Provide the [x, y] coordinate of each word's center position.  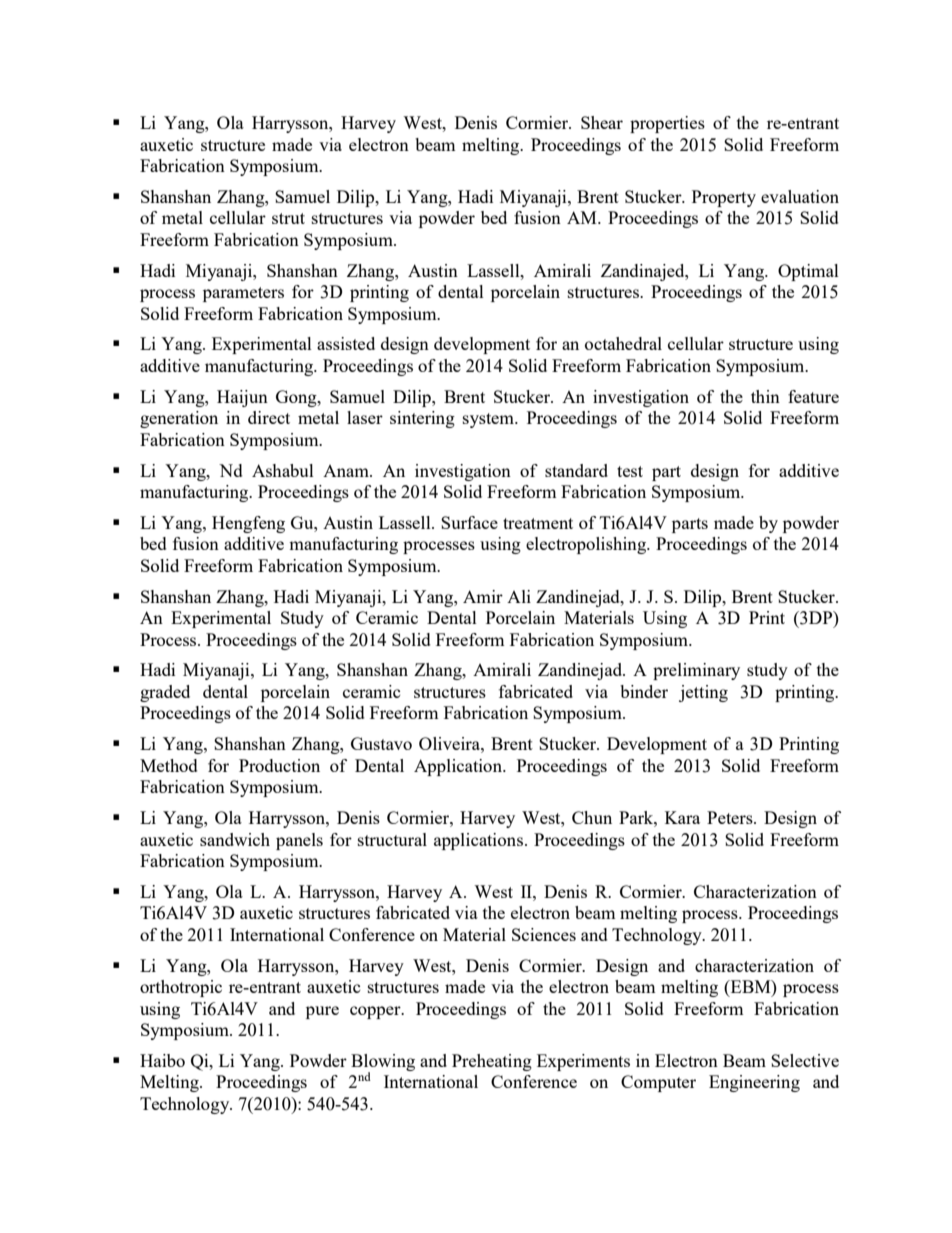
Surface [469, 522]
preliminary [696, 671]
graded [165, 693]
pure [322, 1012]
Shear [602, 122]
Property [724, 198]
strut [288, 218]
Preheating [492, 1062]
